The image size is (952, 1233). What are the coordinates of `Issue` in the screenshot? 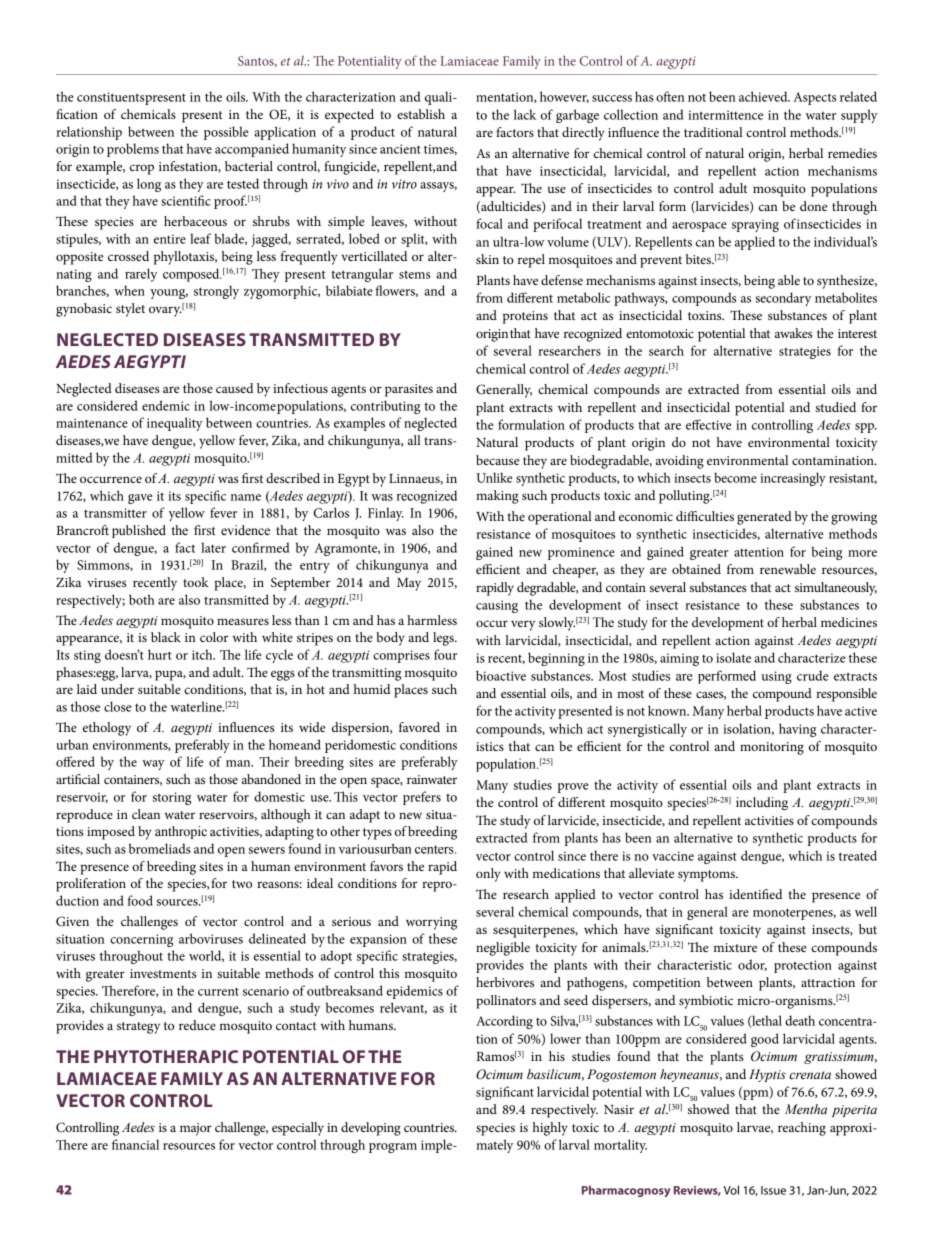 It's located at (773, 1190).
